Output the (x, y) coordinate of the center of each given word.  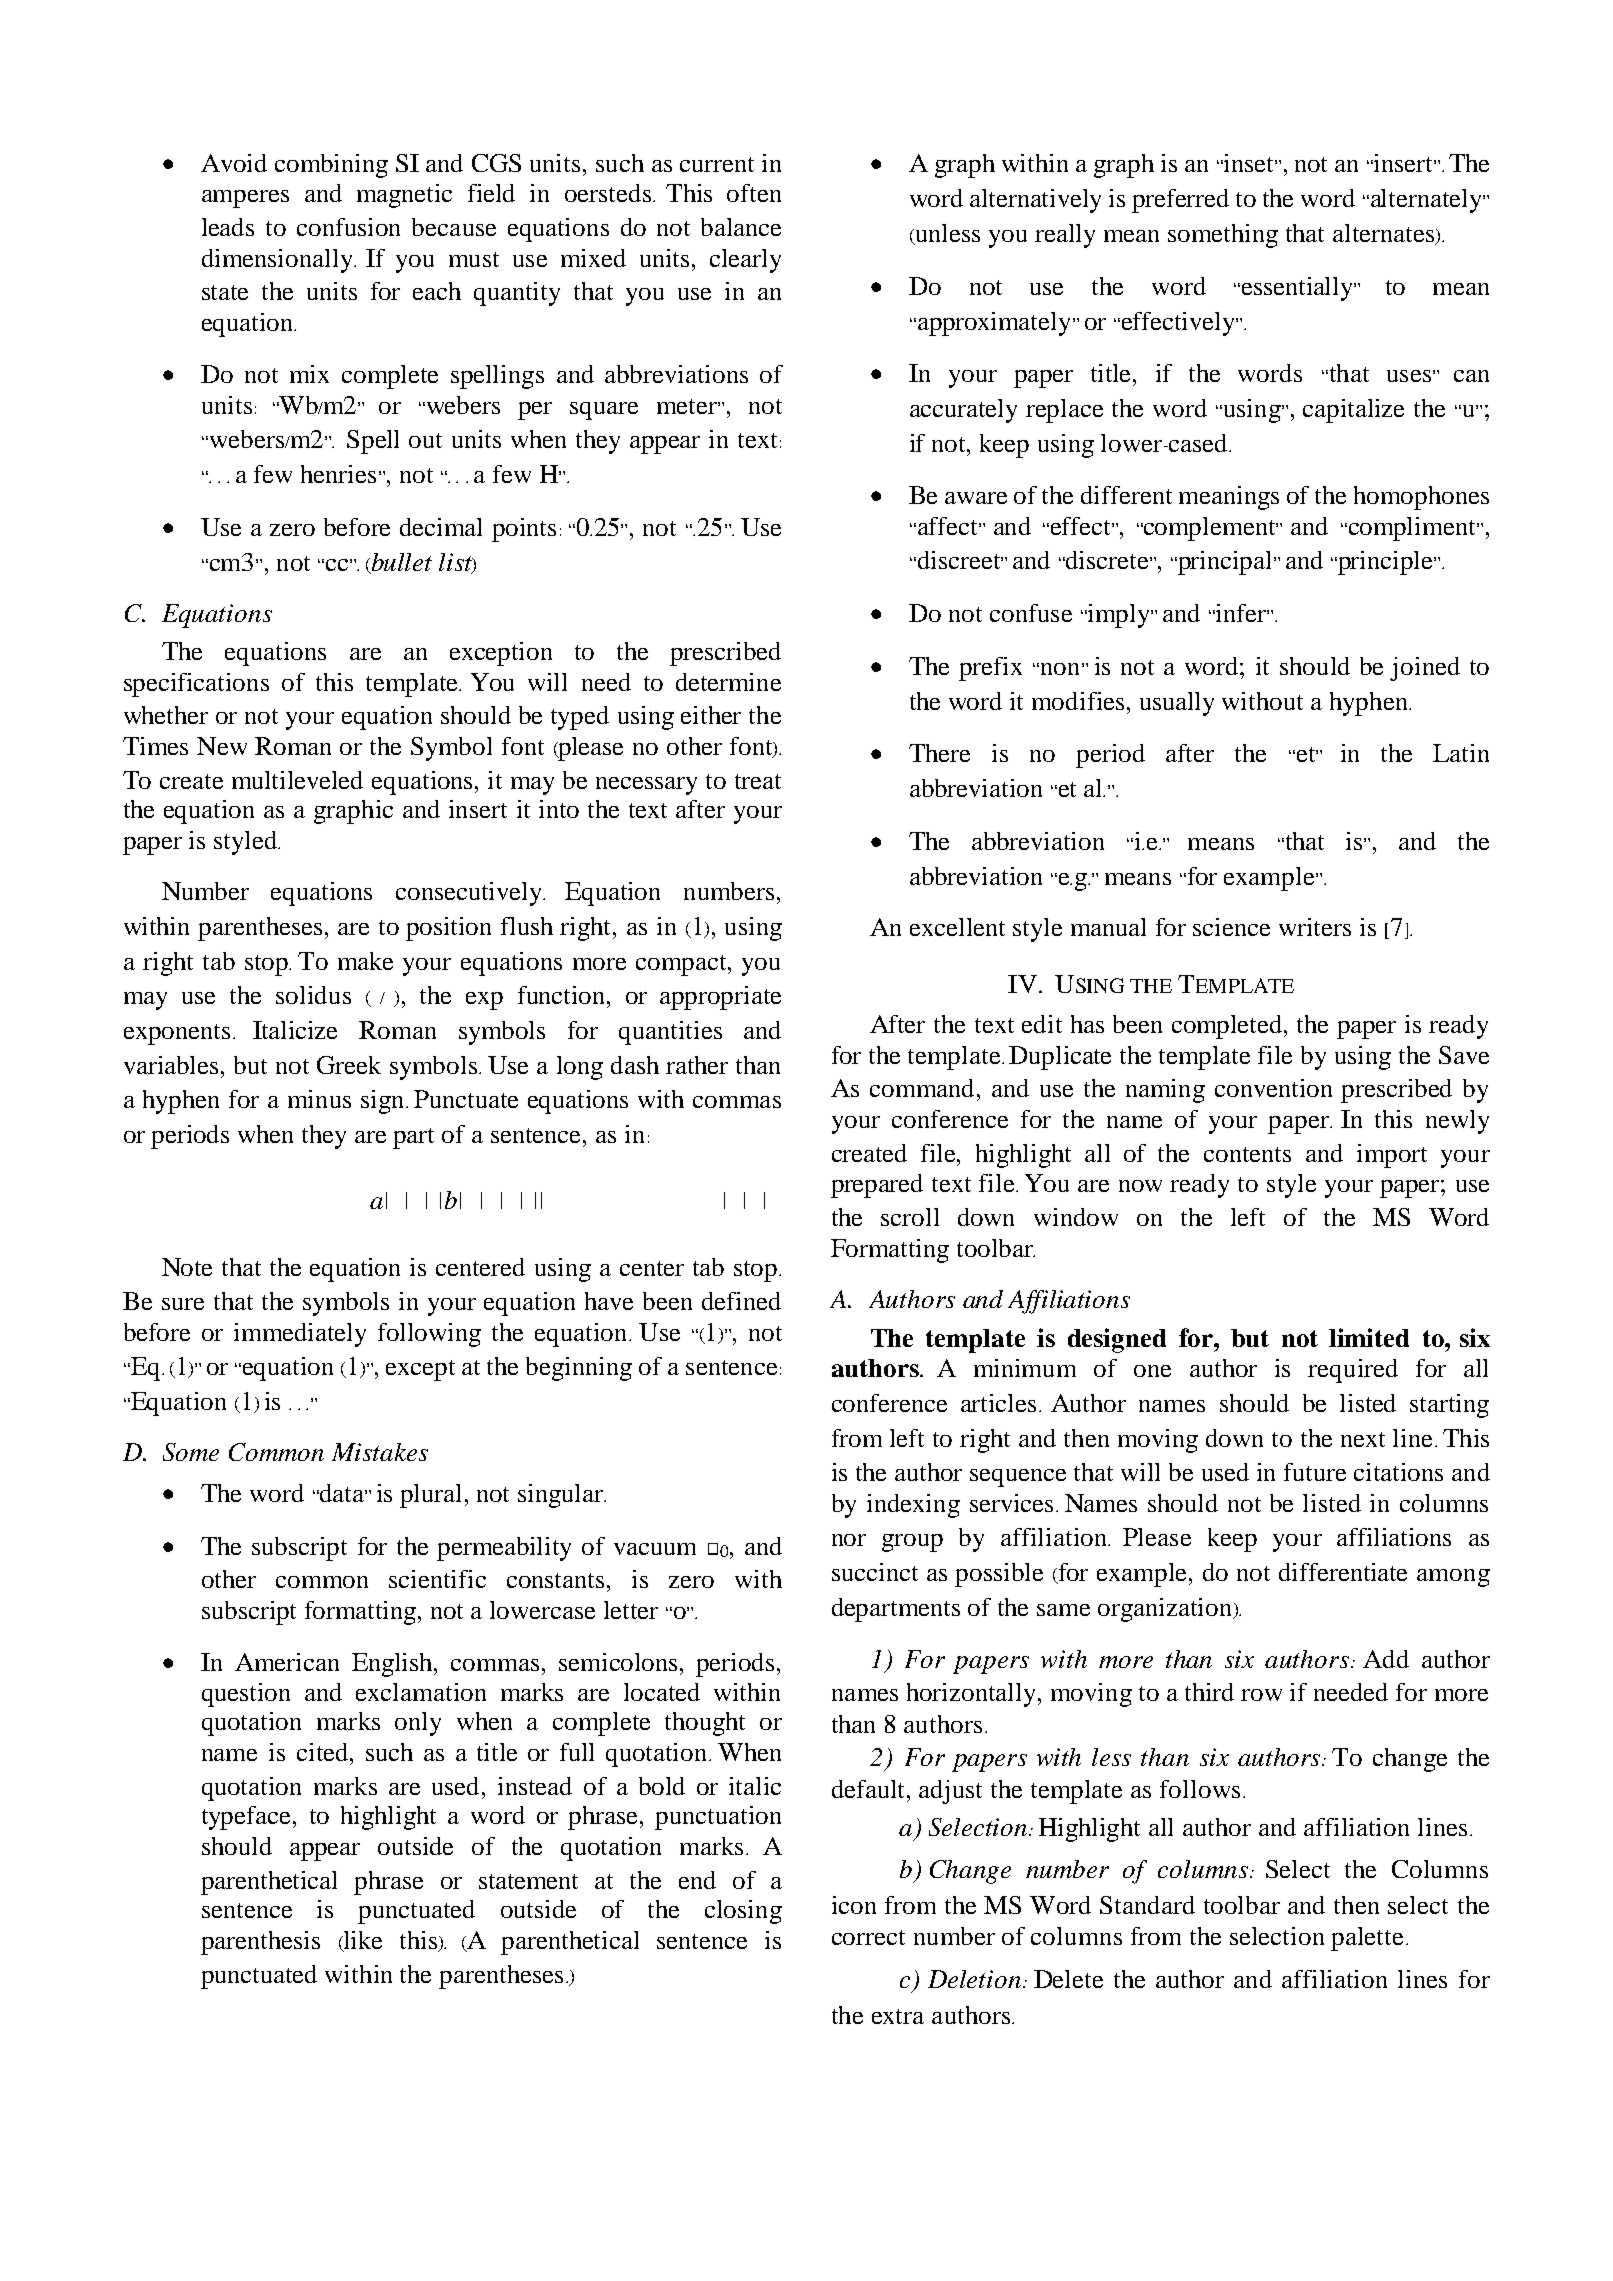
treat (758, 781)
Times (155, 746)
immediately (300, 1335)
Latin (1461, 753)
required (1353, 1371)
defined (741, 1301)
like (361, 1941)
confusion (348, 227)
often (754, 193)
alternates (1384, 234)
